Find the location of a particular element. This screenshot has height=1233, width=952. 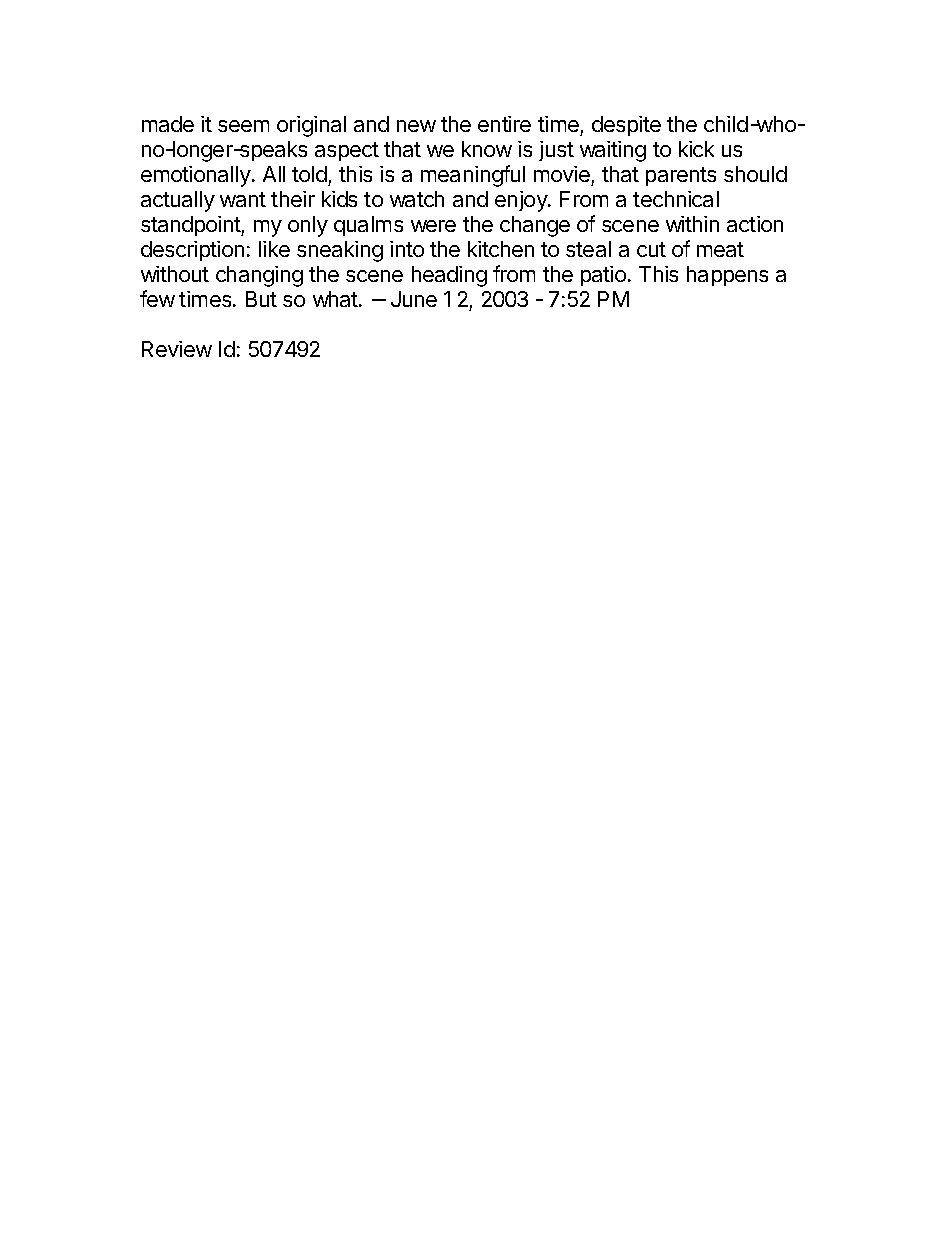

heading is located at coordinates (449, 276).
